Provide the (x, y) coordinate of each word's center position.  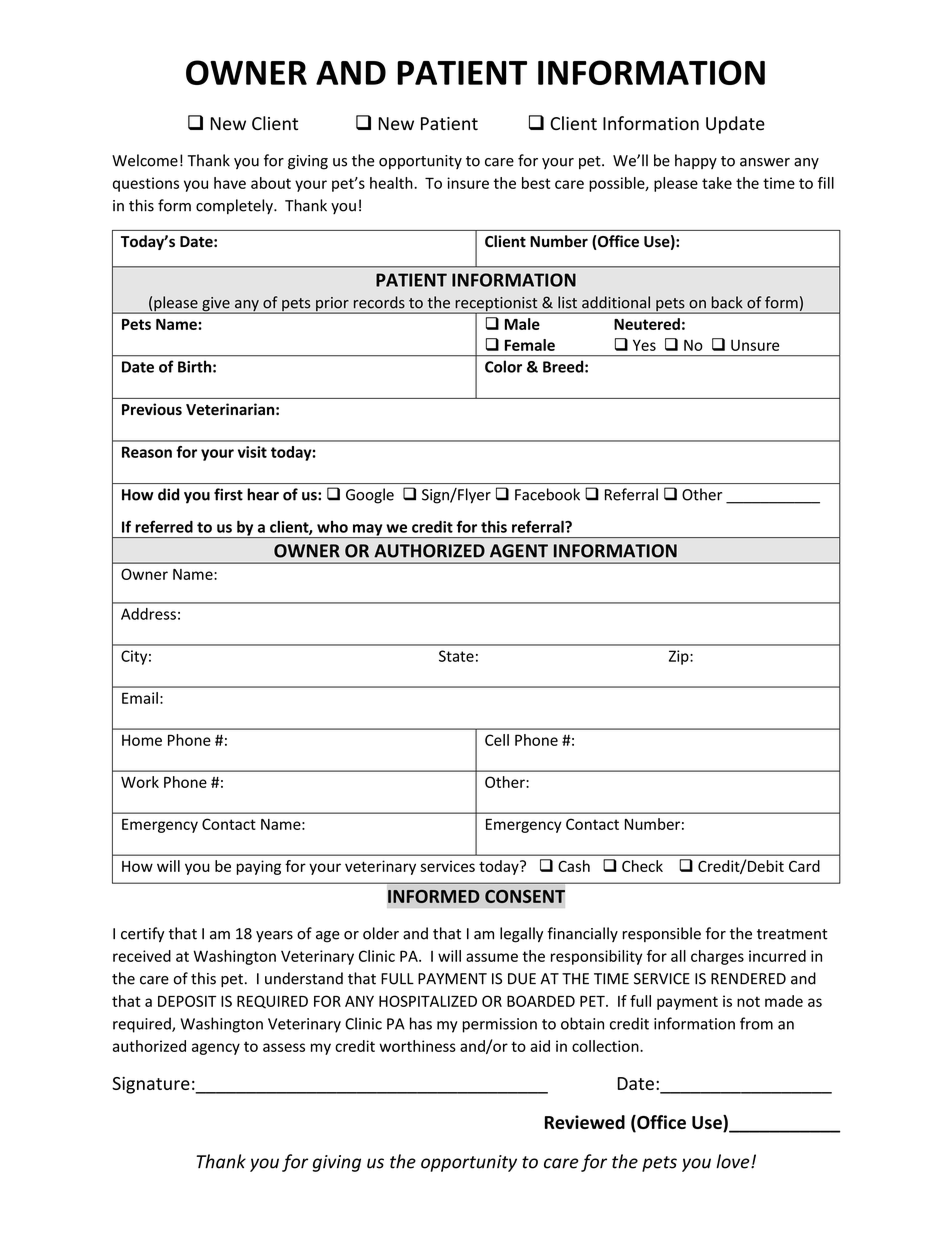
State (456, 656)
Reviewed (585, 1122)
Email (140, 698)
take (717, 183)
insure (468, 183)
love (734, 1161)
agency (216, 1049)
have (230, 183)
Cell (497, 740)
